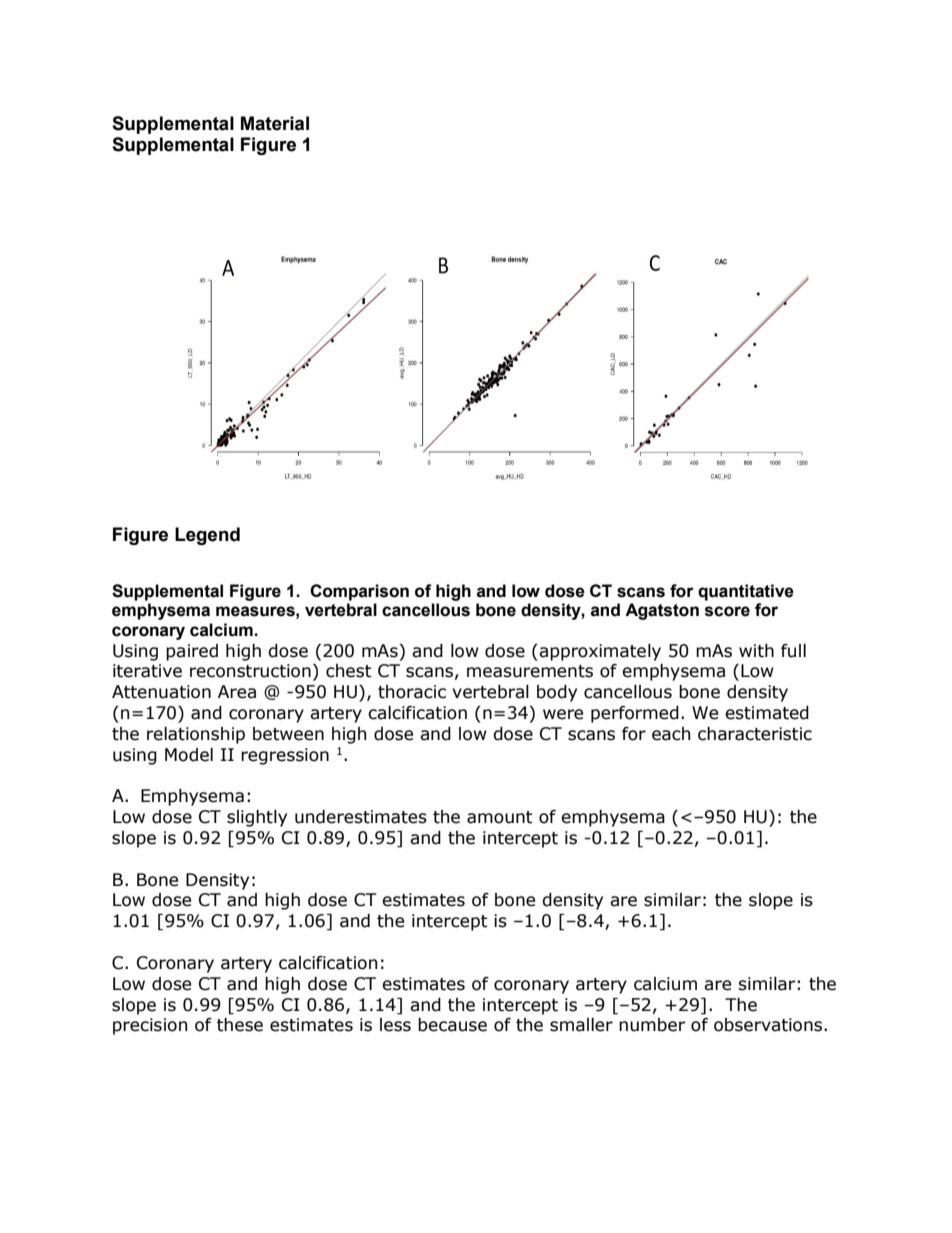 The width and height of the screenshot is (952, 1233). I want to click on characteristic, so click(755, 734).
